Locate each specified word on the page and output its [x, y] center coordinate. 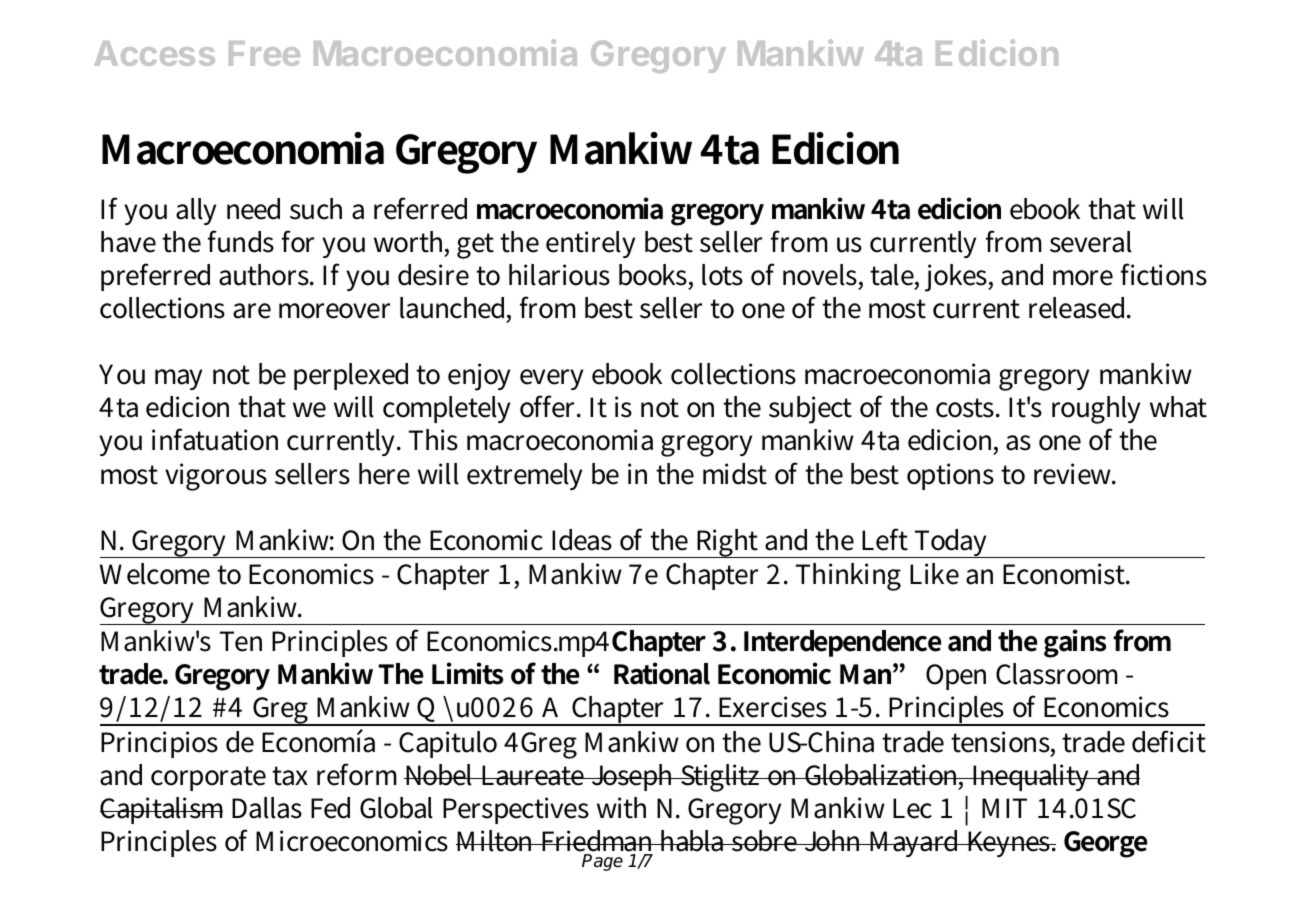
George [1106, 844]
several [1091, 242]
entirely [590, 244]
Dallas [267, 808]
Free [264, 53]
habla [693, 841]
